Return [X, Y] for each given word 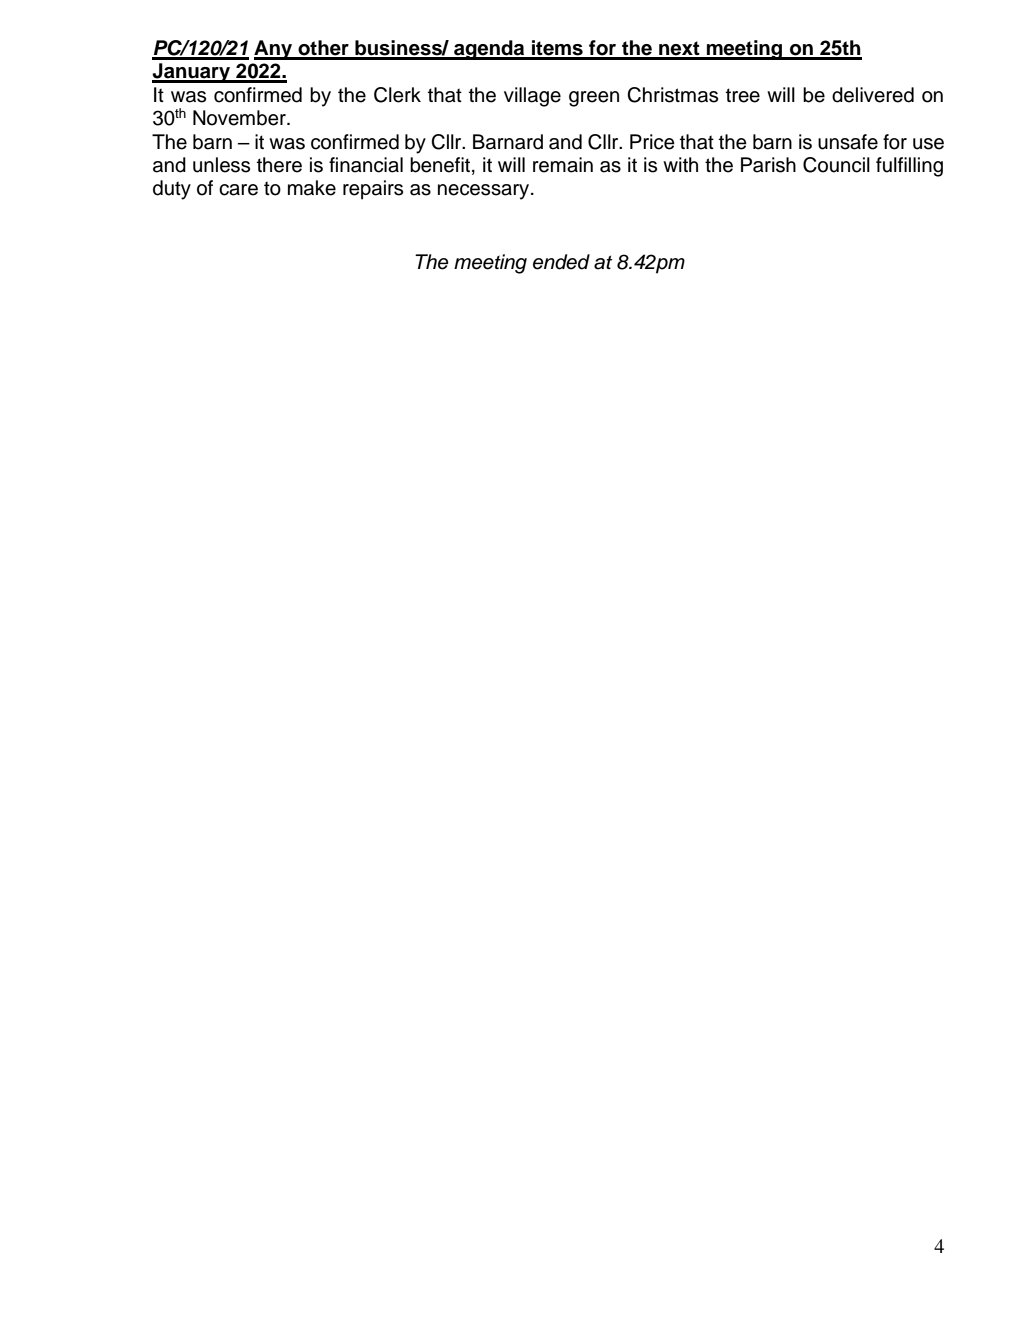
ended [561, 262]
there [279, 165]
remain [563, 165]
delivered [873, 95]
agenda [489, 50]
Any [274, 50]
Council [836, 165]
